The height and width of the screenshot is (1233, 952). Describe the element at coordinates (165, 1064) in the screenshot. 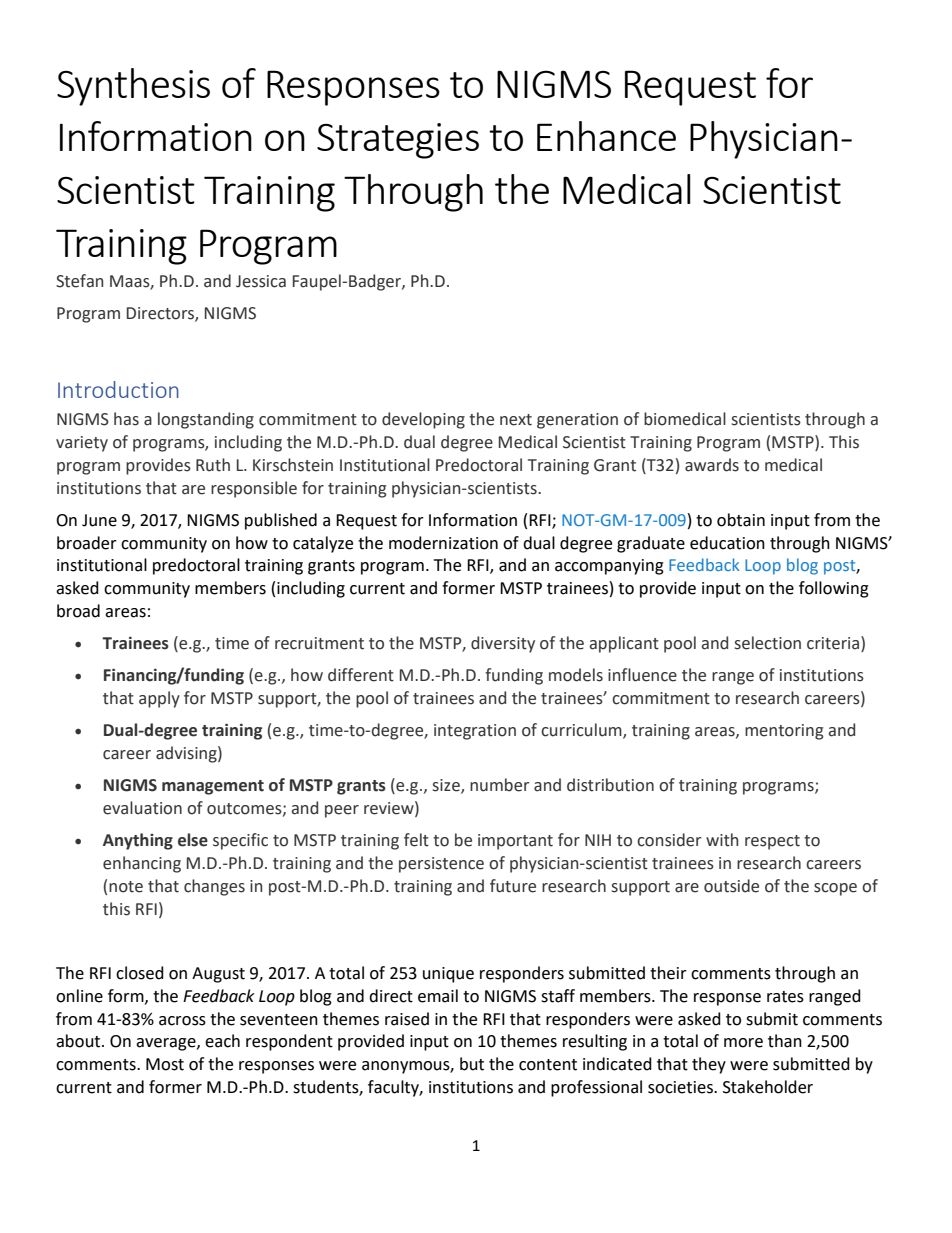

I see `Most` at that location.
